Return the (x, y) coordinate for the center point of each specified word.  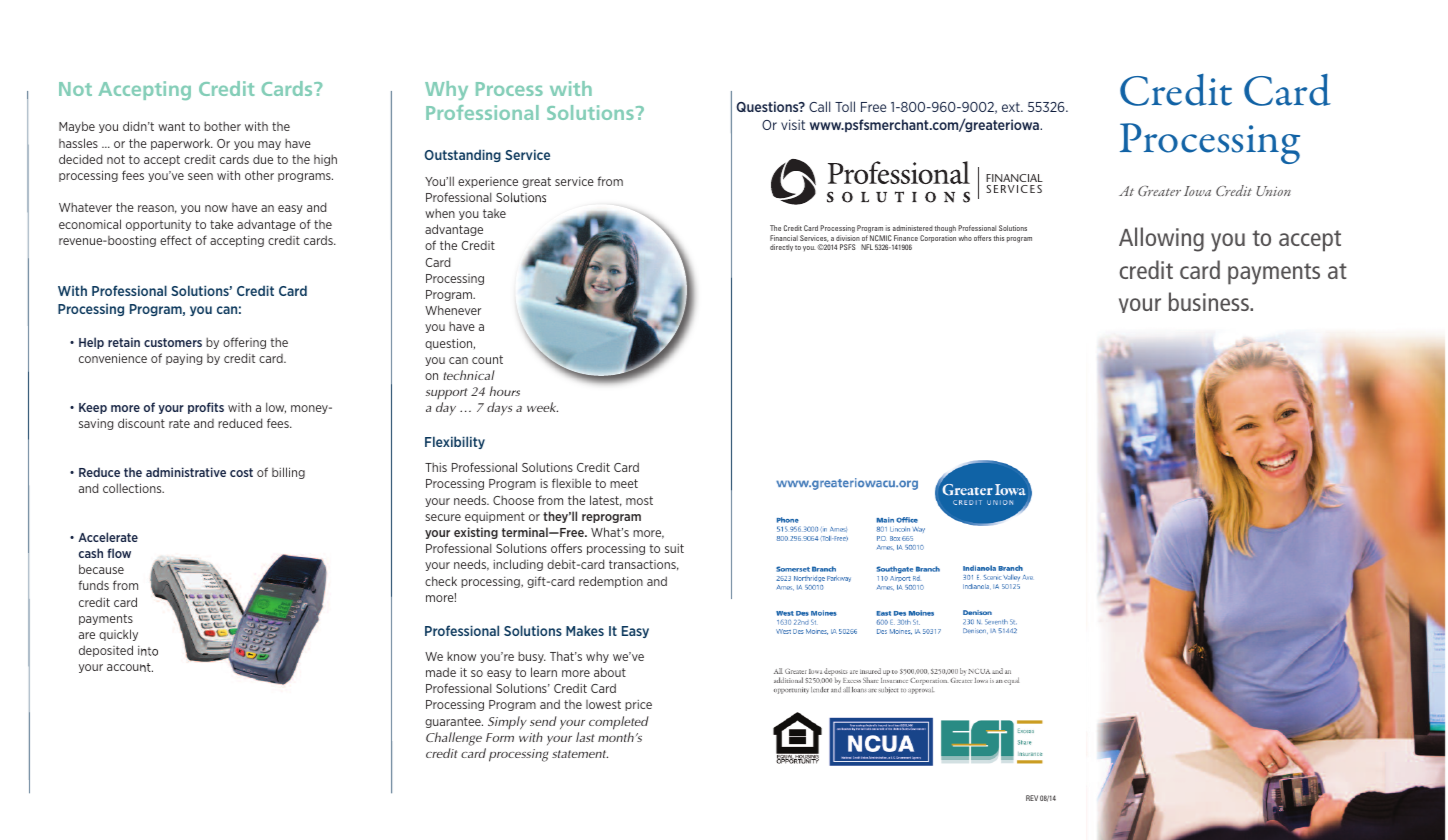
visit (793, 124)
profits (206, 408)
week (542, 407)
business (1210, 301)
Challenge (454, 739)
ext (1012, 107)
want (171, 126)
